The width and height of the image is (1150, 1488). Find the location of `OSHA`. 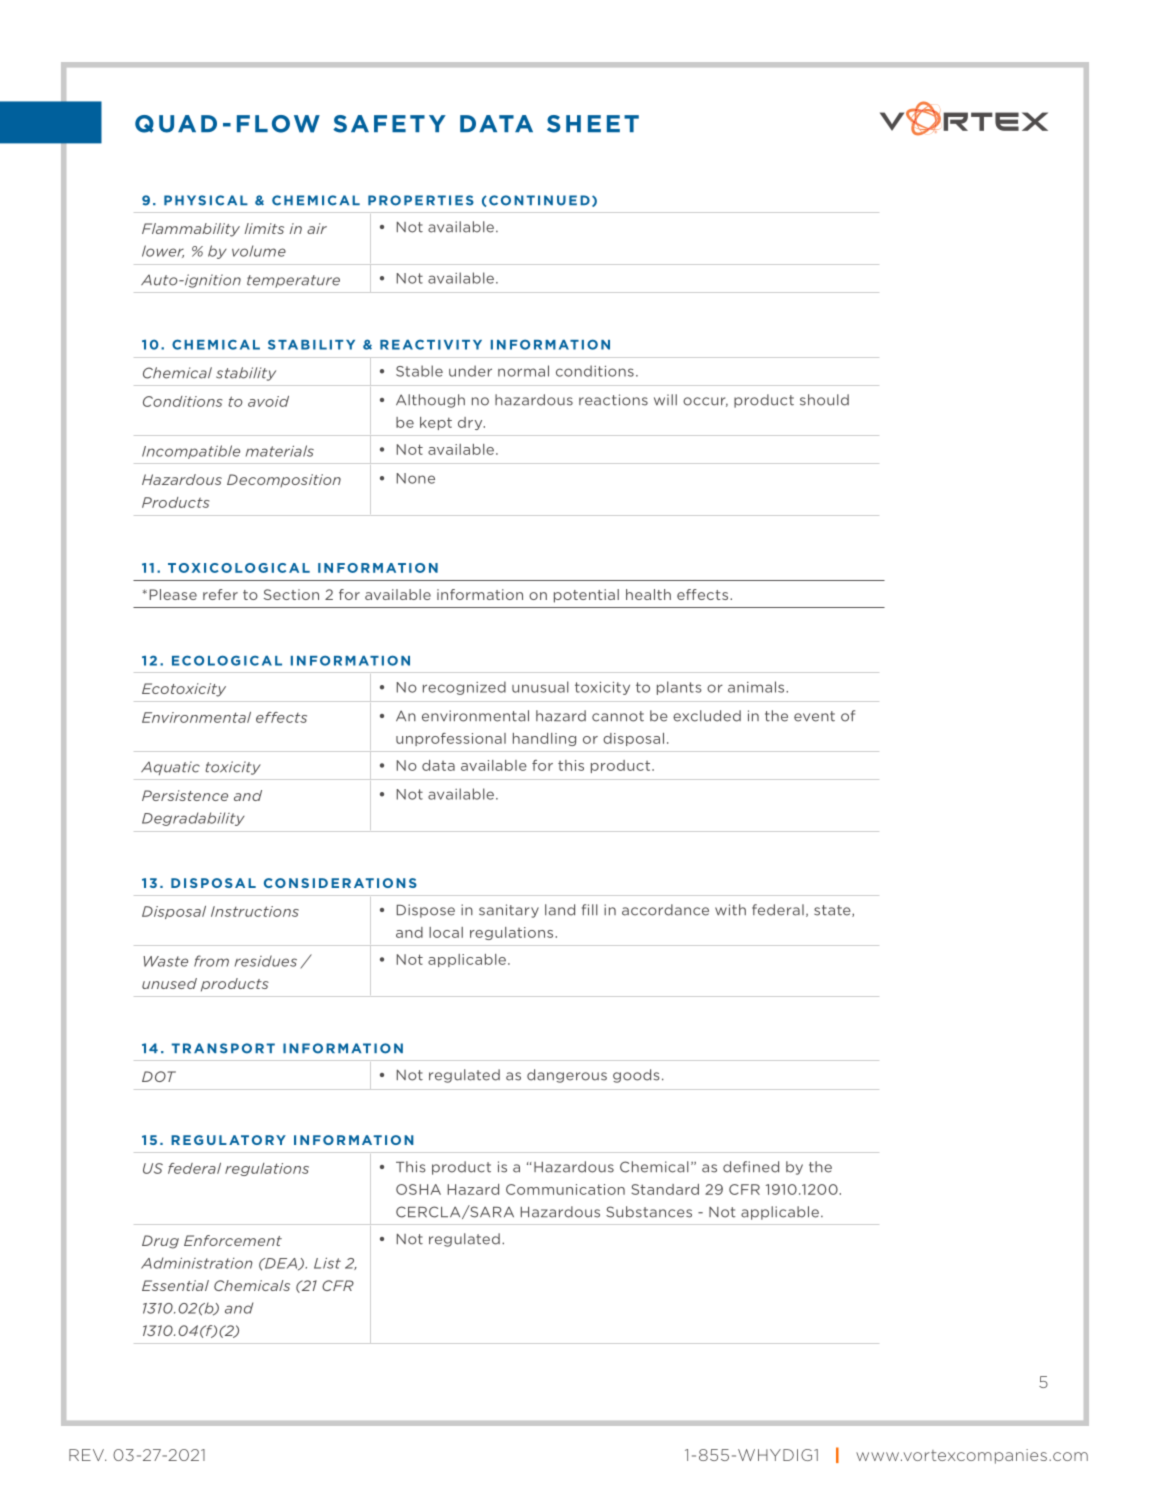

OSHA is located at coordinates (418, 1189).
